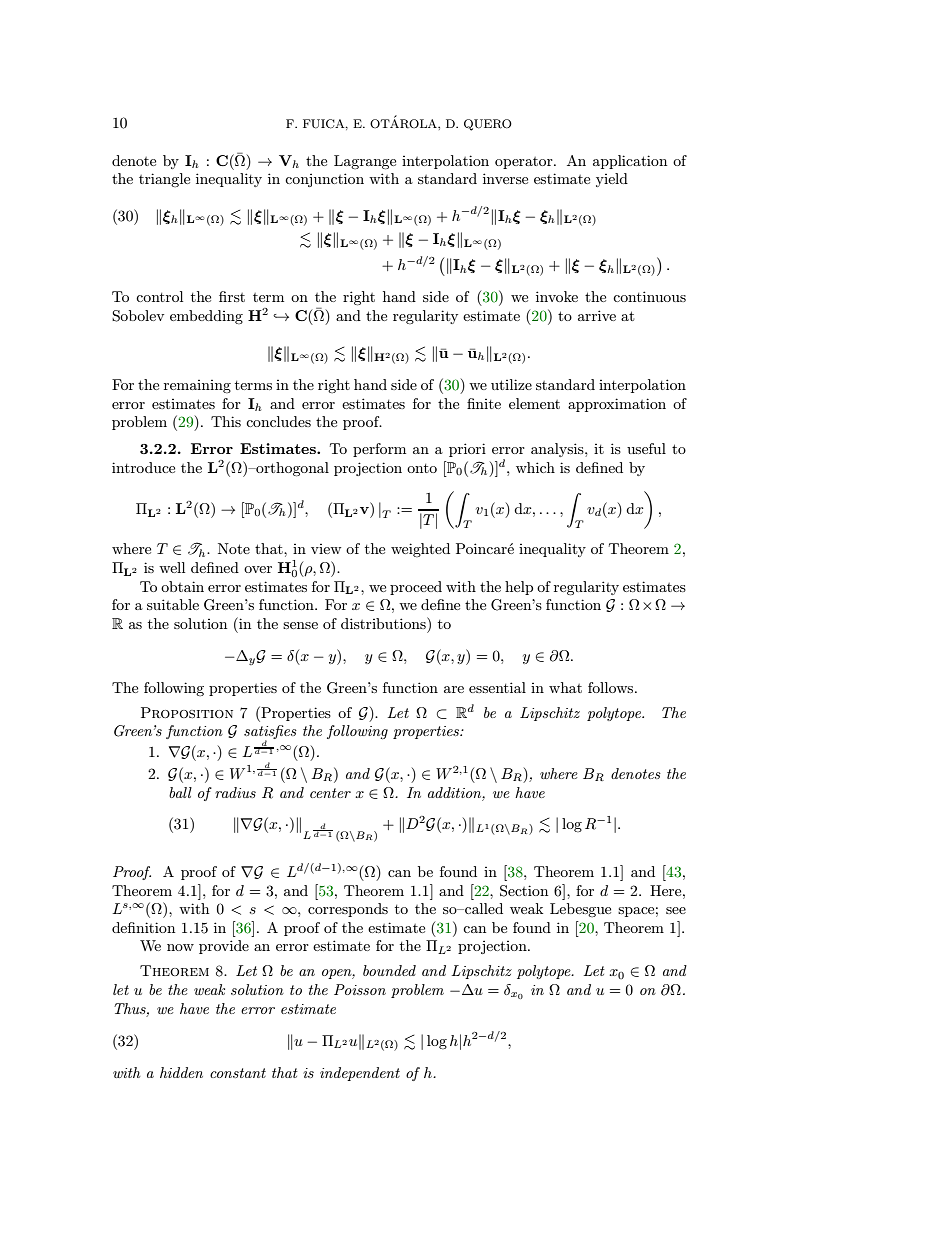 The image size is (952, 1233). What do you see at coordinates (181, 1072) in the screenshot?
I see `hidden` at bounding box center [181, 1072].
